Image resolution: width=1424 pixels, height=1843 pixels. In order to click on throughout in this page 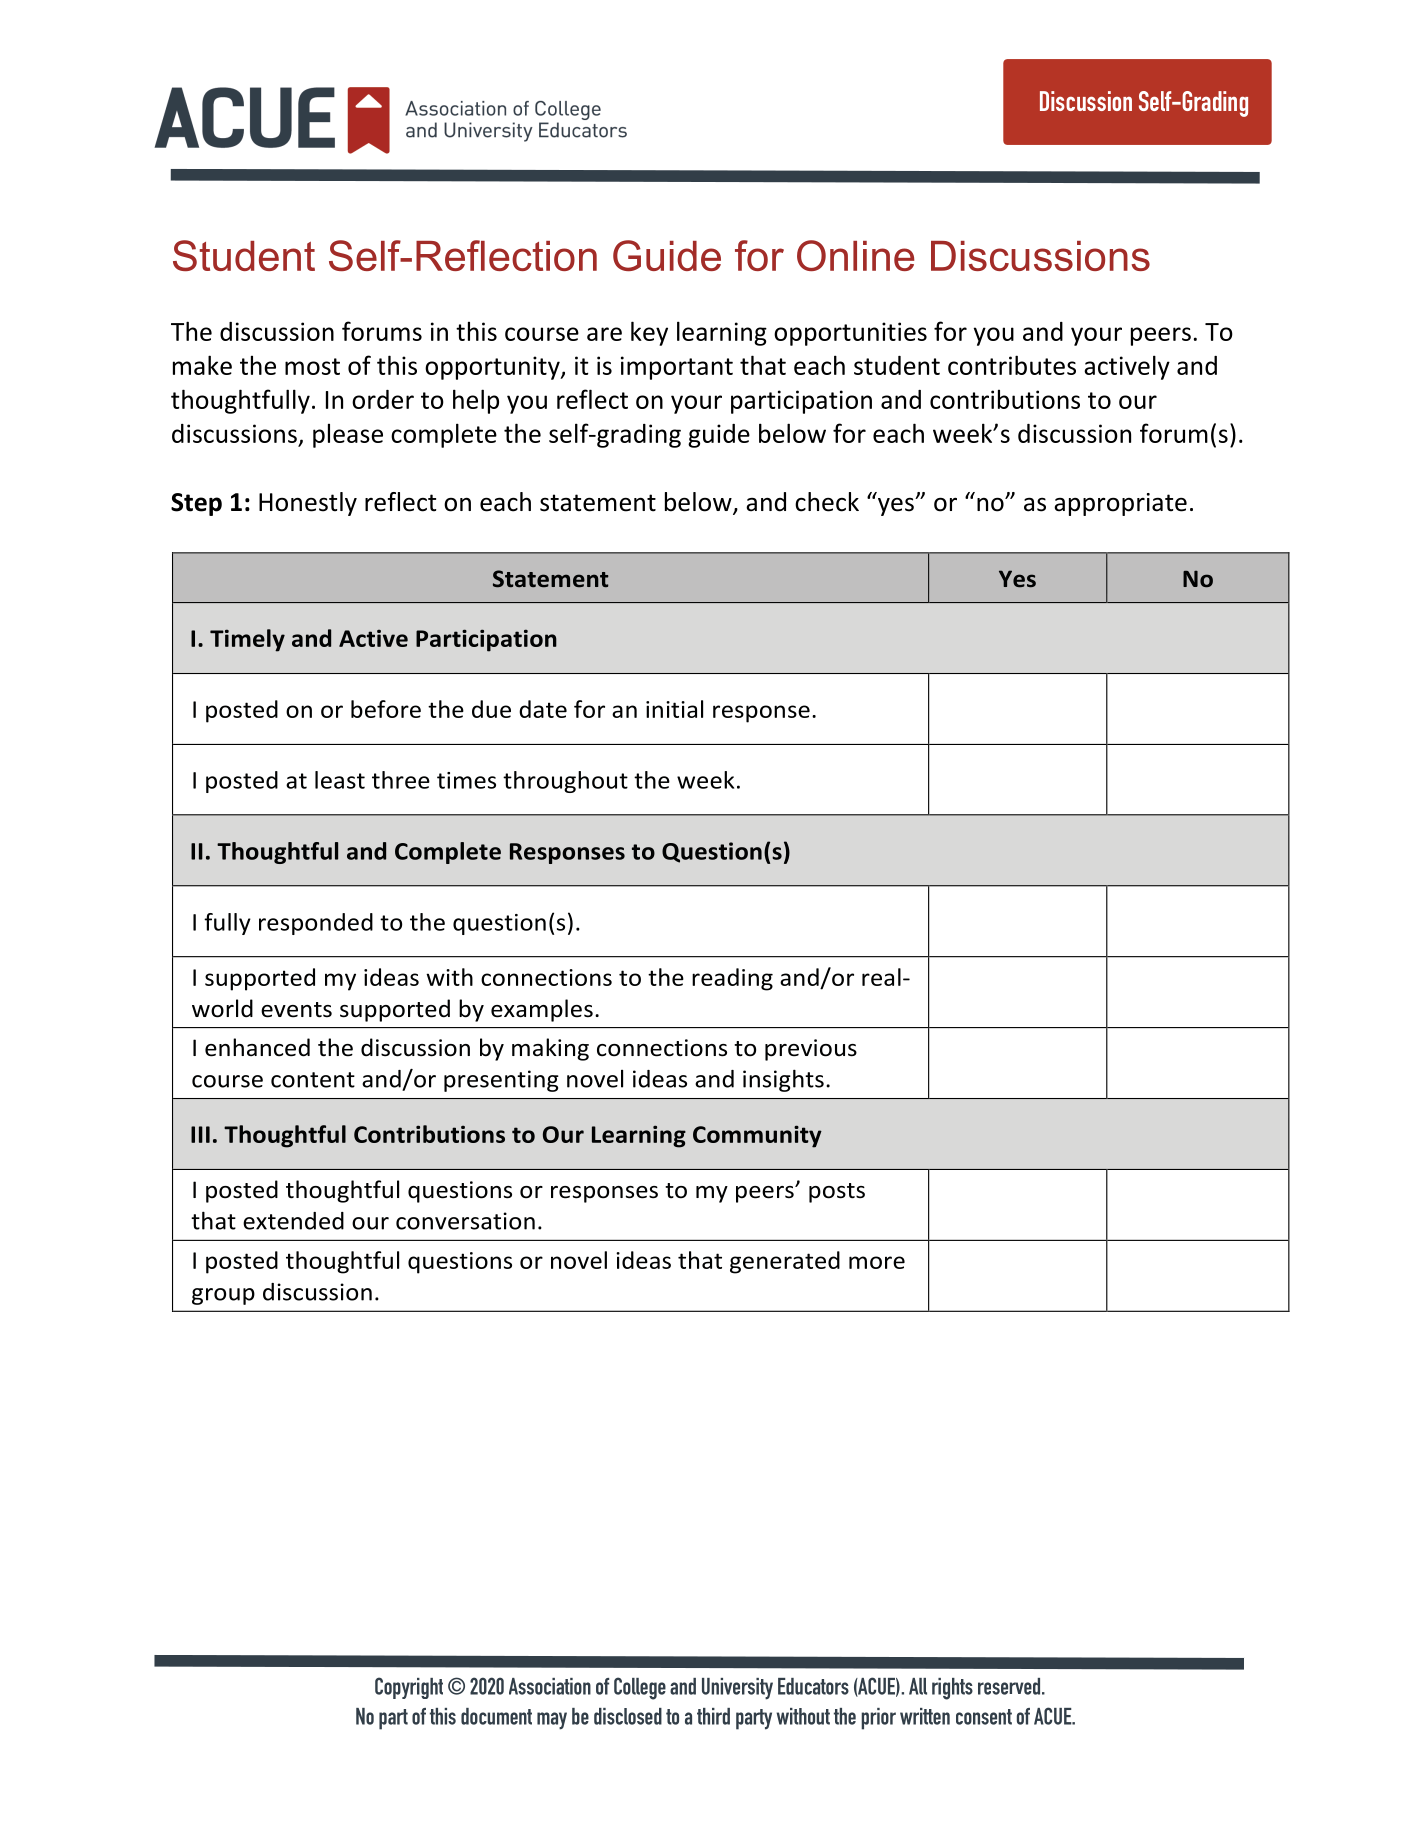, I will do `click(565, 782)`.
